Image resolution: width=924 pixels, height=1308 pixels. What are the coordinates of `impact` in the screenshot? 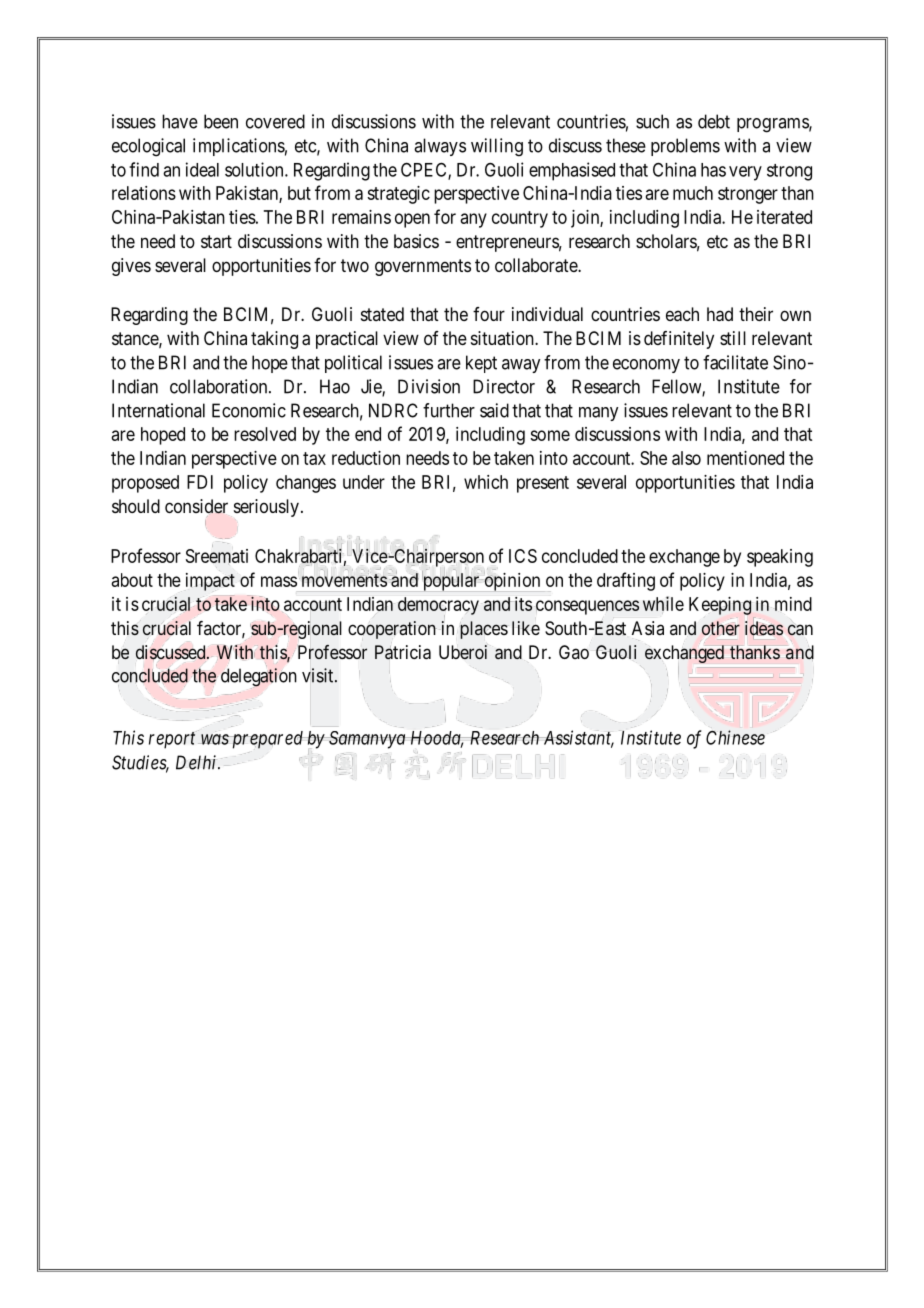 It's located at (210, 582).
